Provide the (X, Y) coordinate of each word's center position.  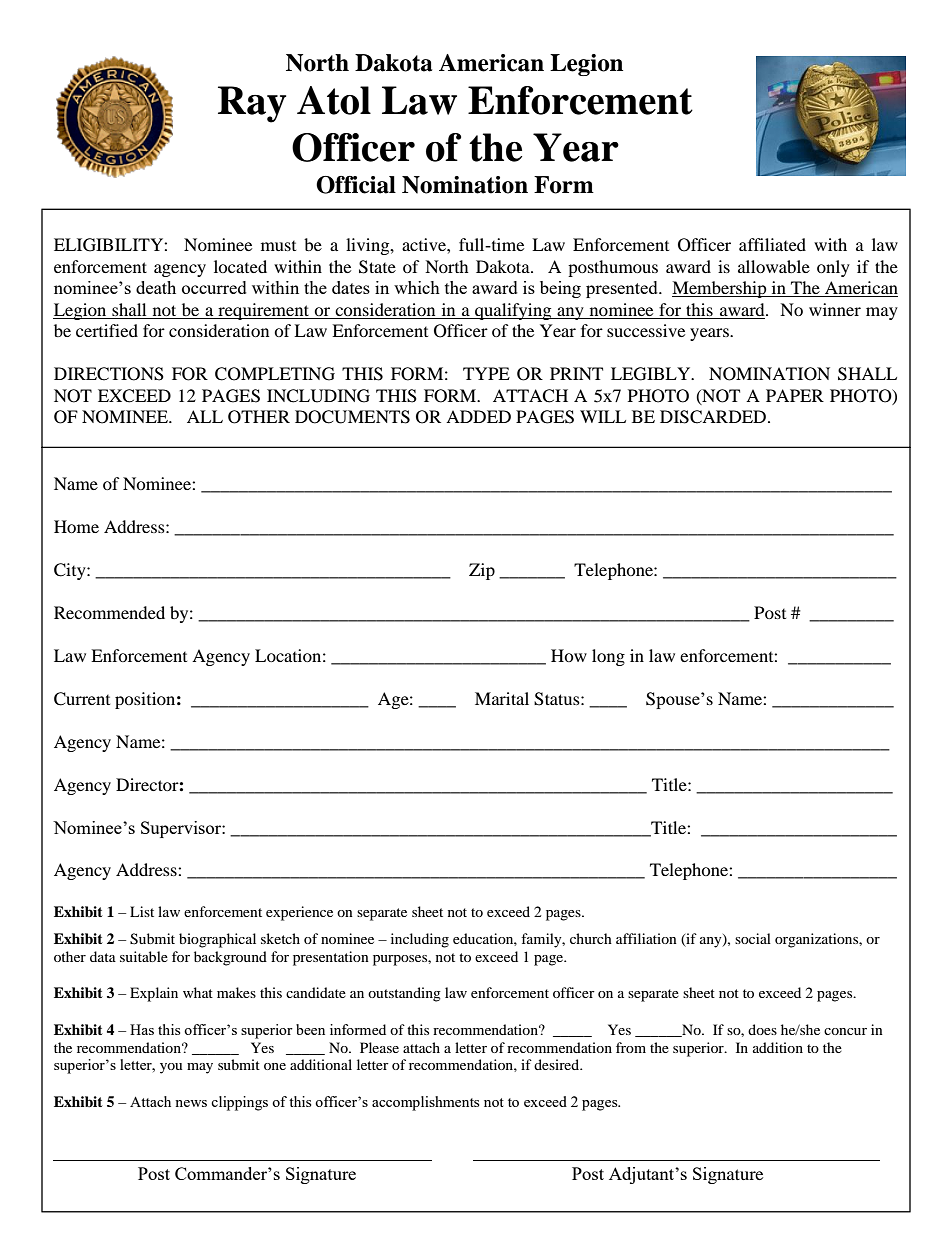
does (762, 1029)
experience (299, 913)
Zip (482, 571)
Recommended (109, 612)
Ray (252, 104)
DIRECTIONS (109, 374)
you (171, 1068)
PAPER (795, 395)
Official (356, 185)
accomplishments (425, 1103)
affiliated (772, 244)
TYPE (486, 373)
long (608, 657)
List (142, 911)
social (753, 938)
